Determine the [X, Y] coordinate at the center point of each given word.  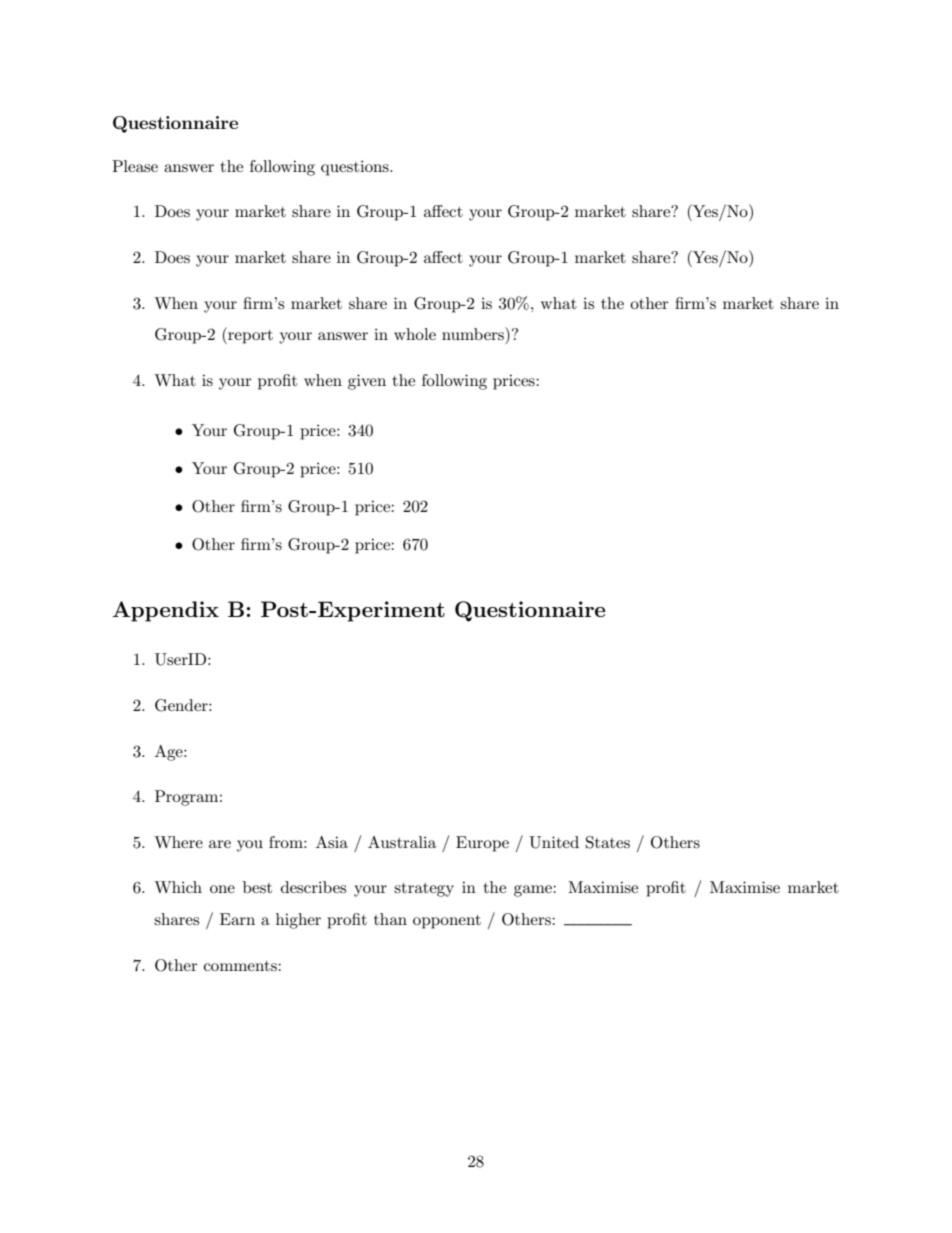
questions [356, 168]
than [390, 919]
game [534, 891]
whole [415, 334]
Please [135, 166]
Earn [237, 919]
